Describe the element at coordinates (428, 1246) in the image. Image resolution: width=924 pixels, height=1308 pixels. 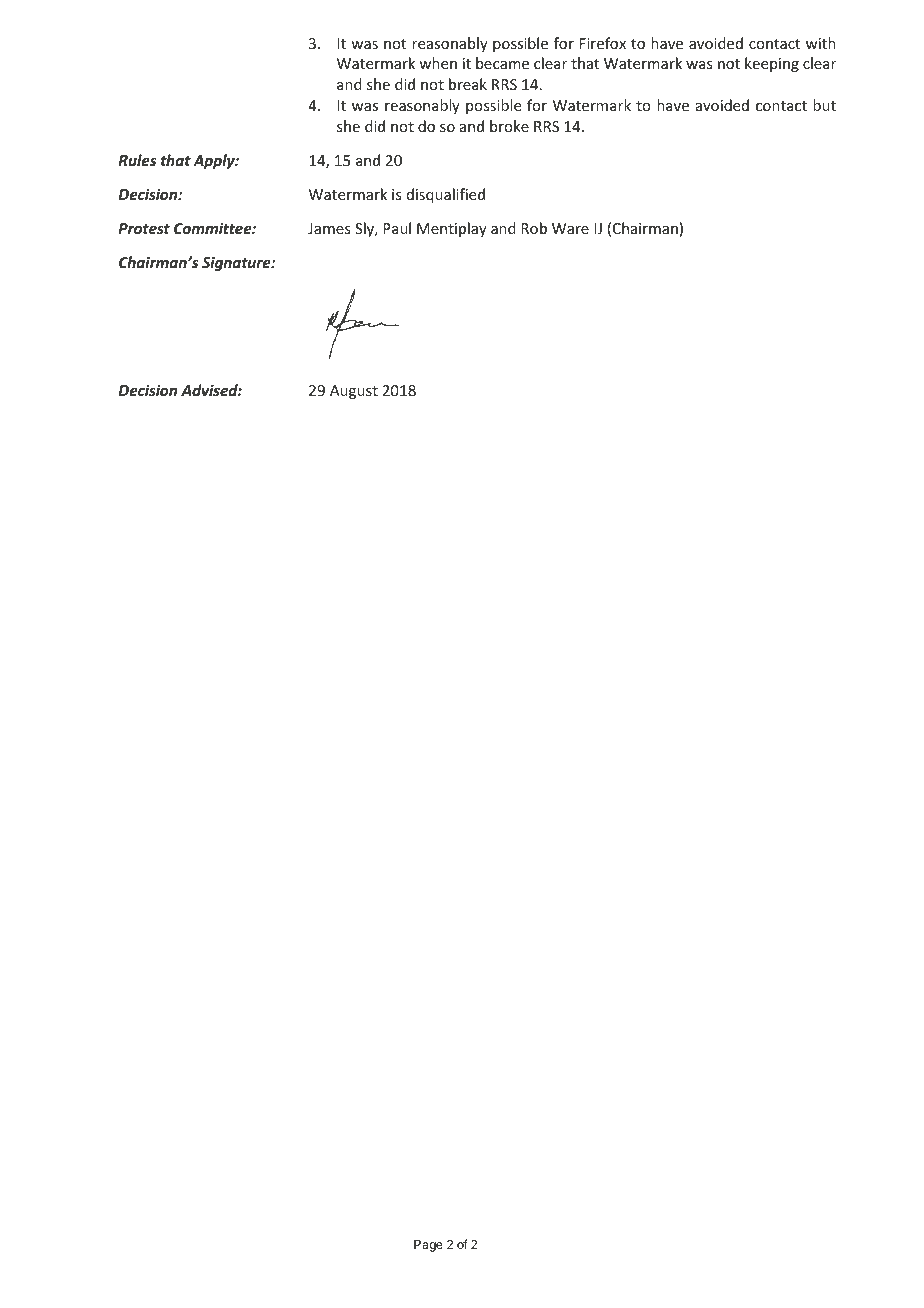
I see `Page` at that location.
